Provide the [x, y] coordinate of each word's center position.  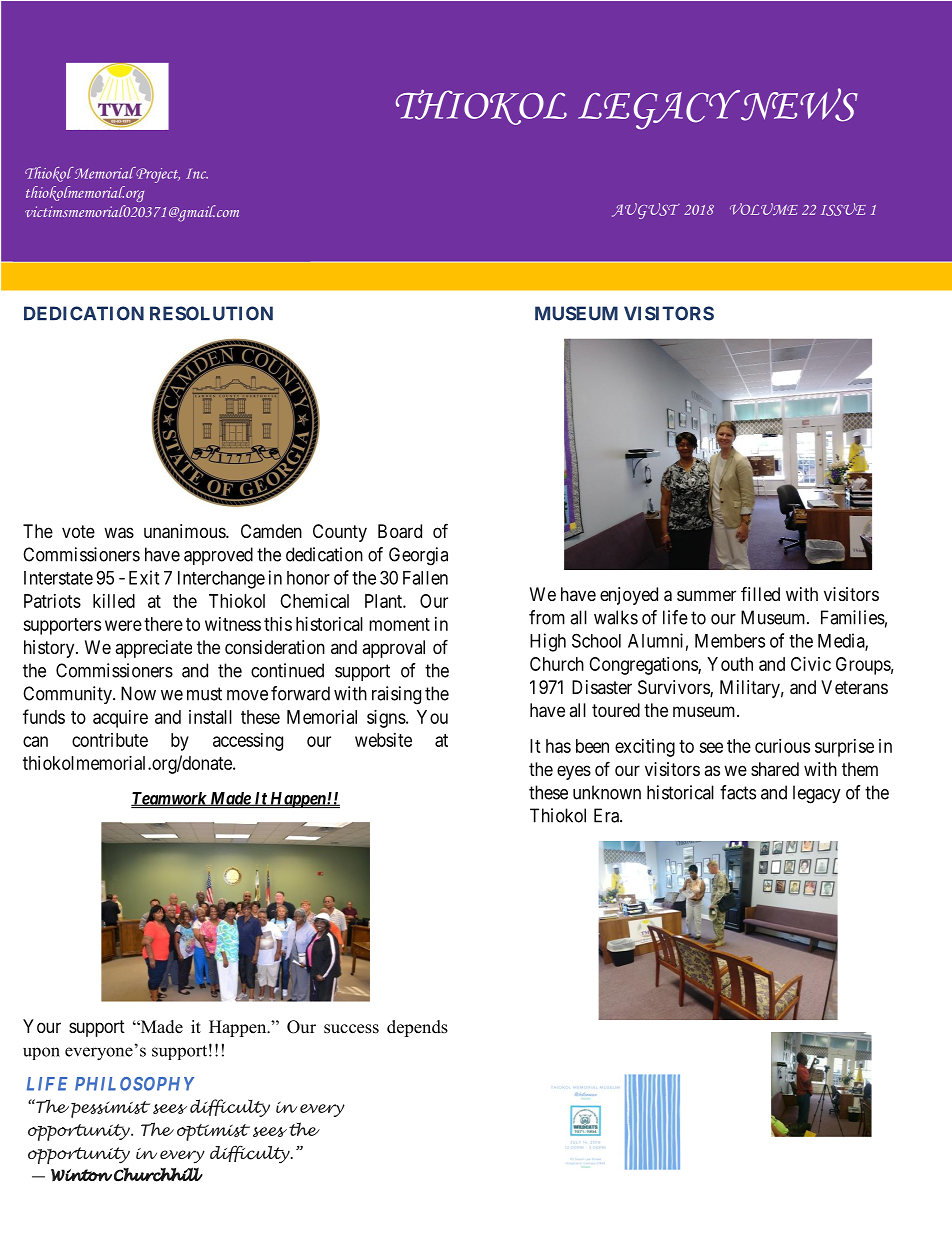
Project [157, 175]
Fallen [425, 578]
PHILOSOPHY [134, 1084]
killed [114, 601]
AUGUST [646, 211]
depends [417, 1028]
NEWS [798, 105]
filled [760, 593]
